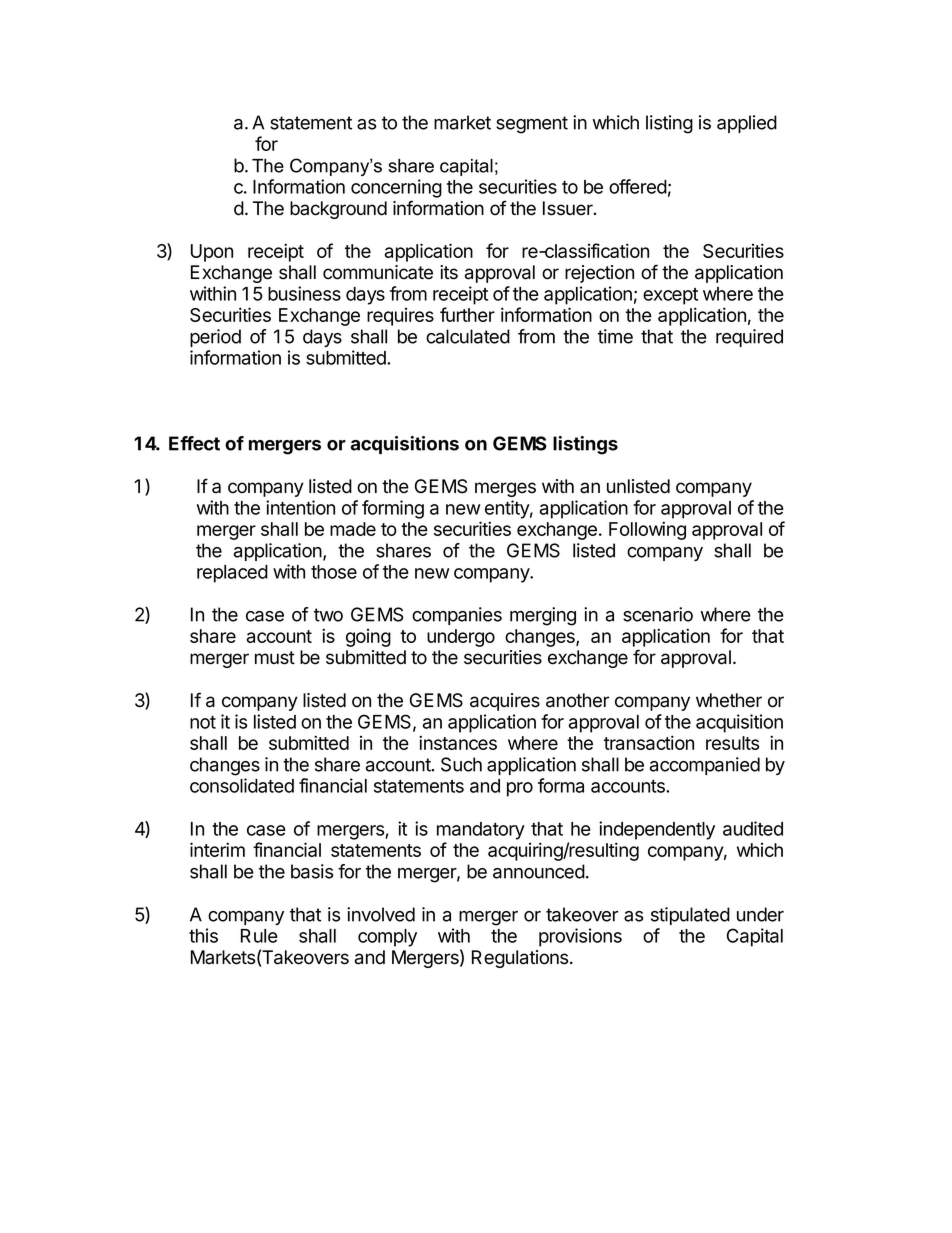 This page has width=952, height=1233. I want to click on calculated, so click(468, 336).
